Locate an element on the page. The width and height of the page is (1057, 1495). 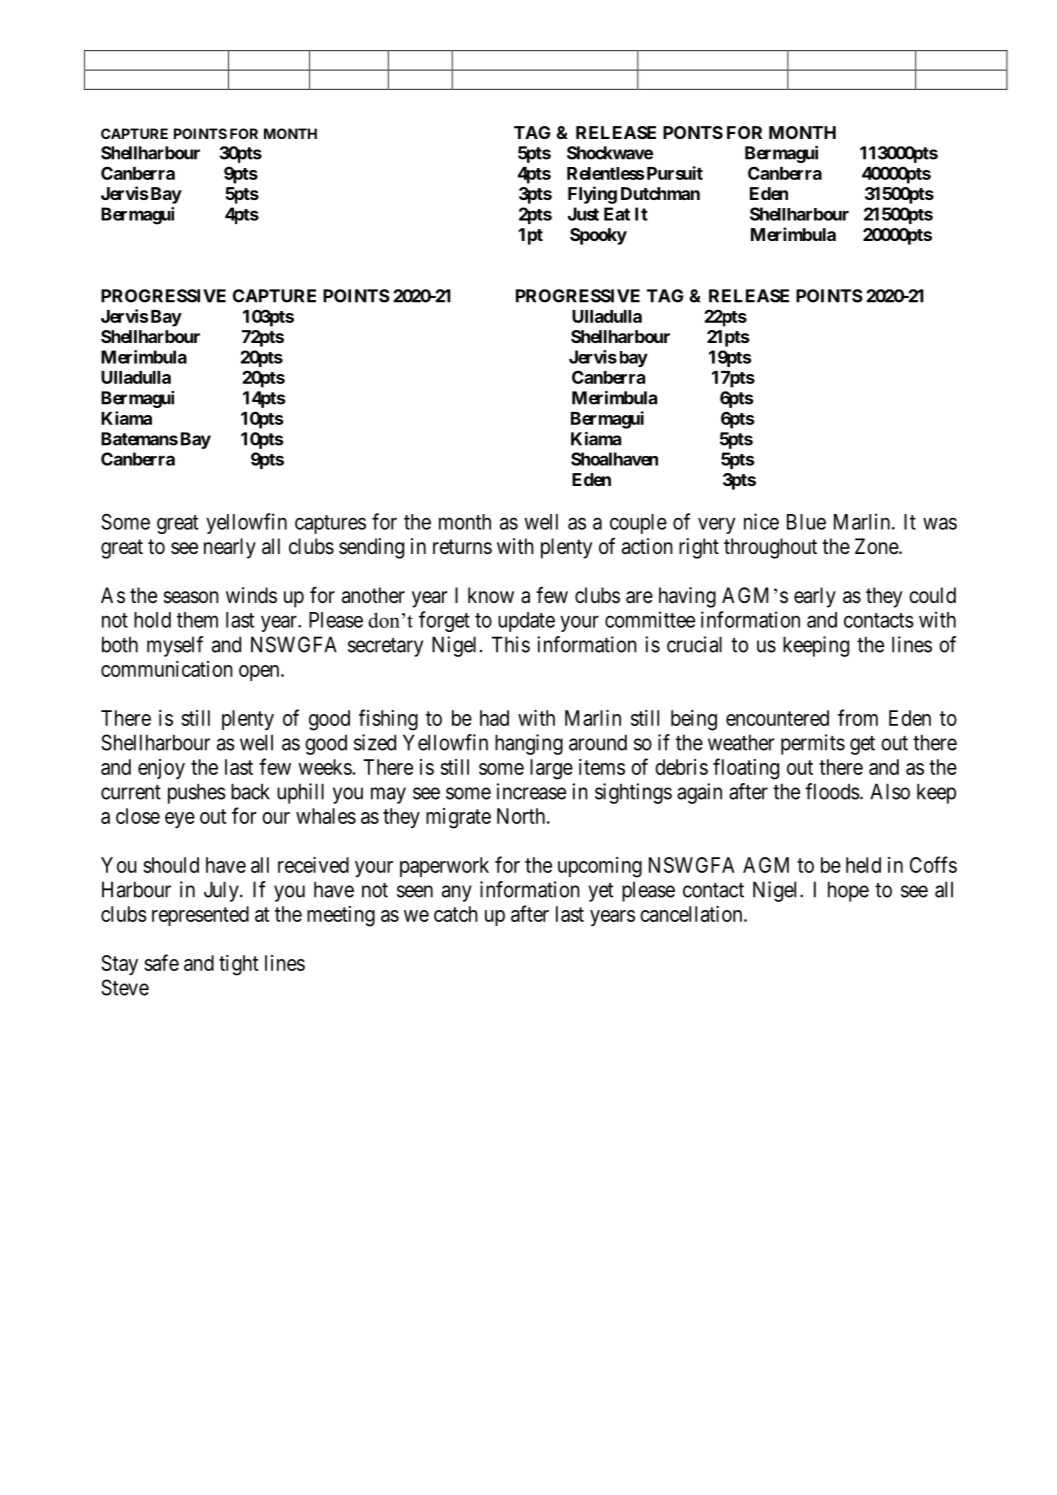
season is located at coordinates (191, 597).
